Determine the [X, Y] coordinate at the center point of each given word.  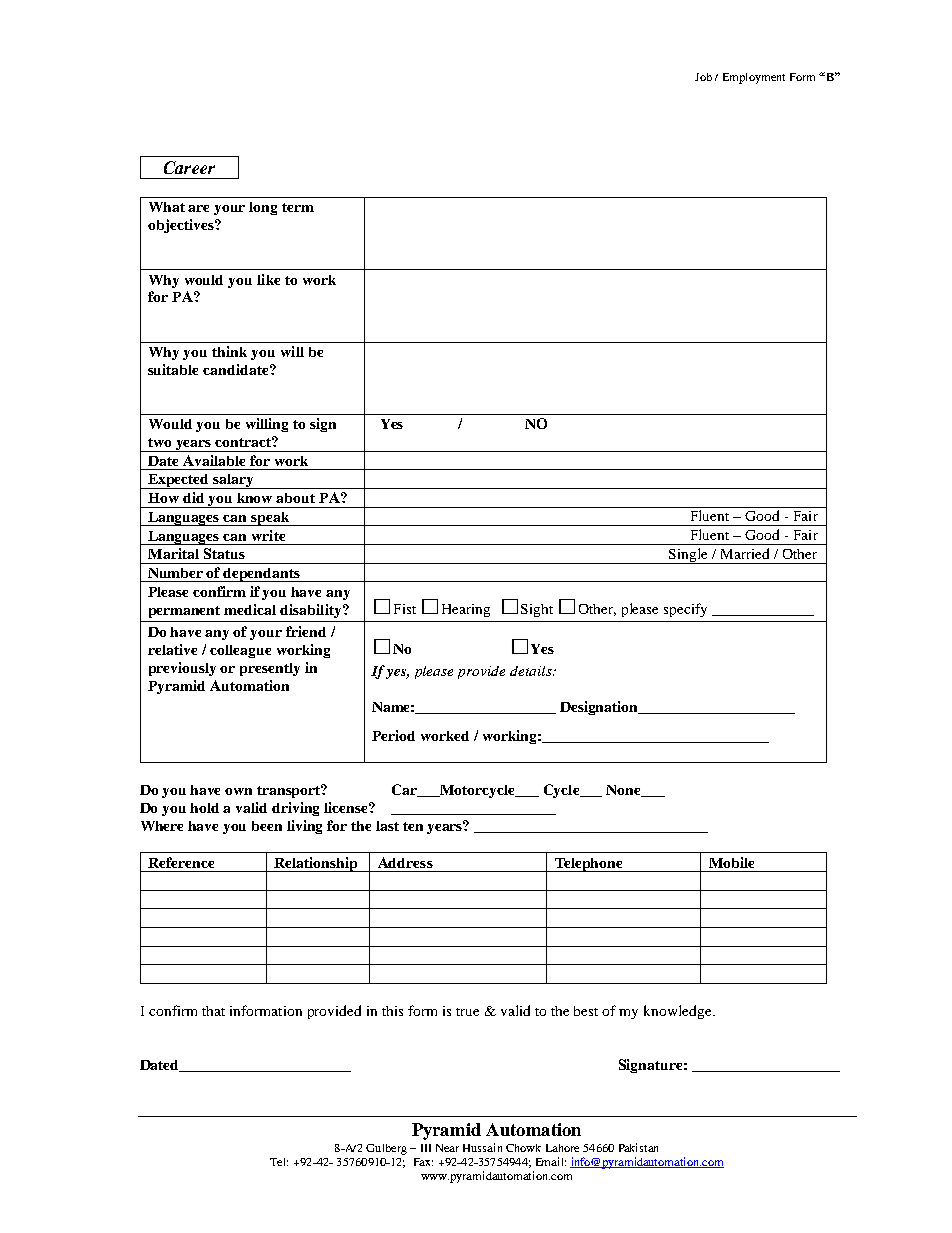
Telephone [589, 865]
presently [270, 669]
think [229, 351]
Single [688, 556]
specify [685, 610]
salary [233, 481]
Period [393, 735]
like [268, 279]
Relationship [316, 864]
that [213, 1011]
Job [703, 77]
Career [189, 167]
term [298, 207]
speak [270, 519]
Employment [754, 78]
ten [413, 826]
